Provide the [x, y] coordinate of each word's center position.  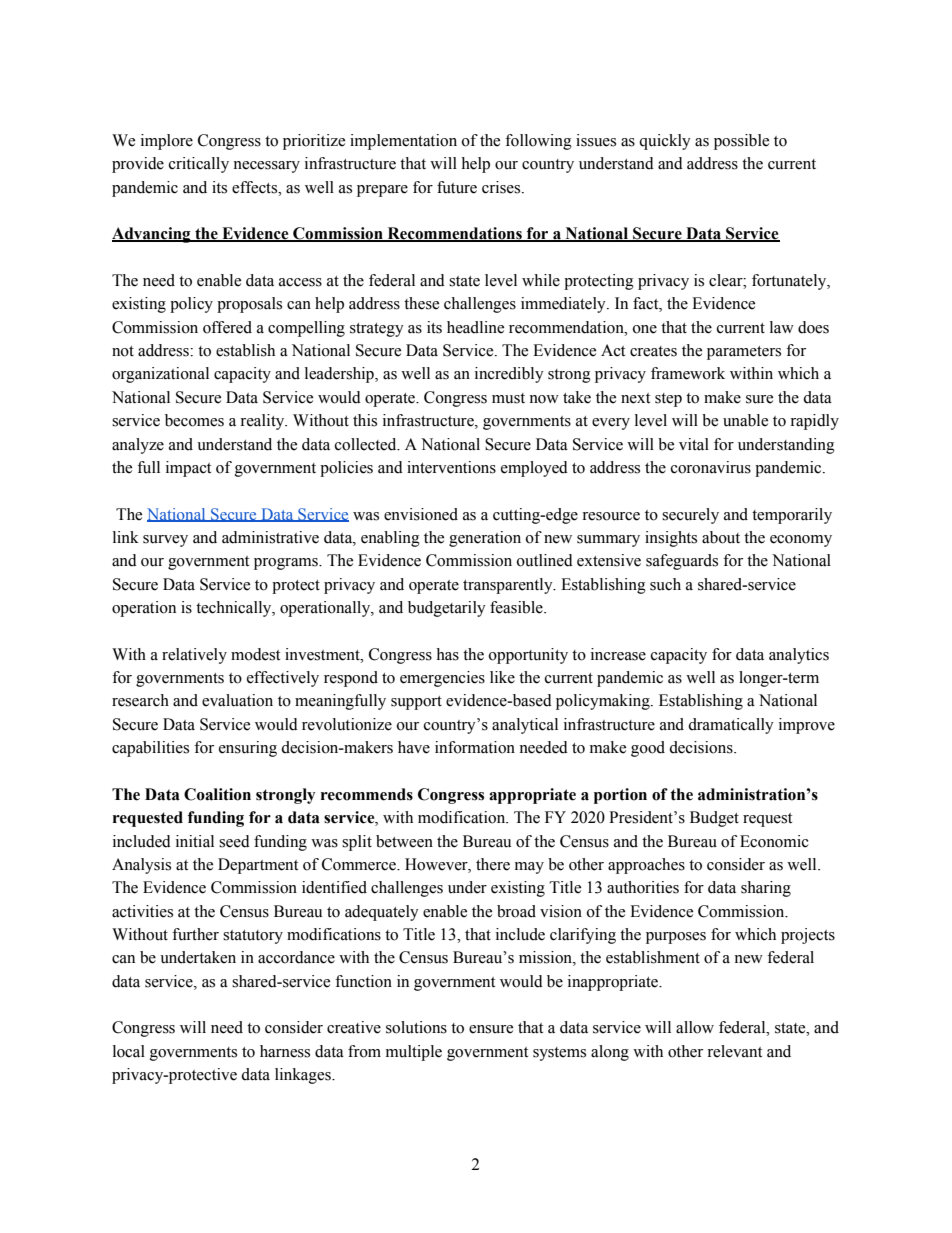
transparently [509, 586]
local [129, 1051]
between [404, 841]
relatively [194, 656]
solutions [416, 1027]
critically [199, 165]
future [457, 187]
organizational [160, 375]
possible [741, 142]
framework [688, 373]
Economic [774, 841]
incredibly [509, 375]
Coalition [217, 794]
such [665, 584]
